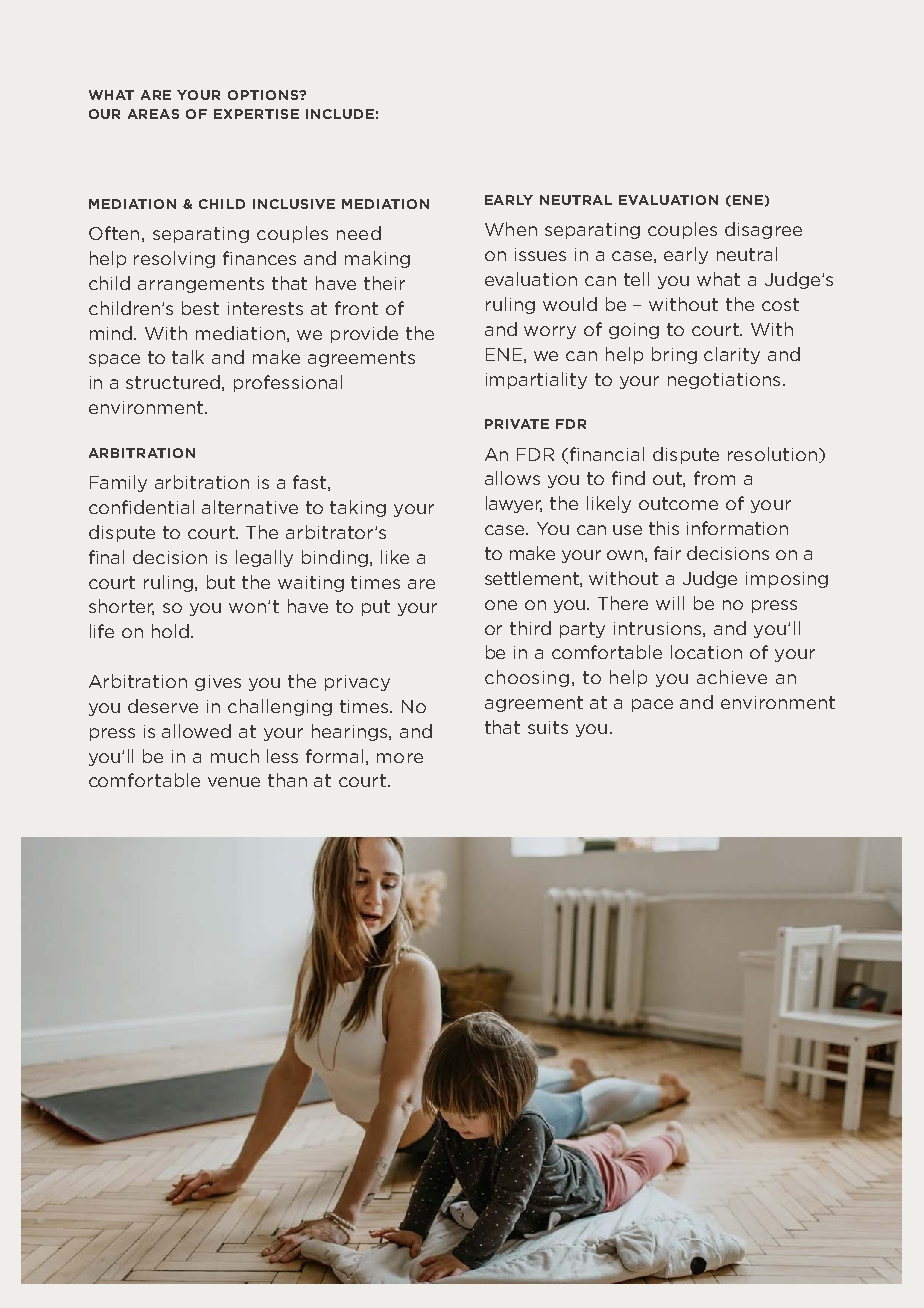 This screenshot has height=1308, width=924. I want to click on more, so click(400, 758).
